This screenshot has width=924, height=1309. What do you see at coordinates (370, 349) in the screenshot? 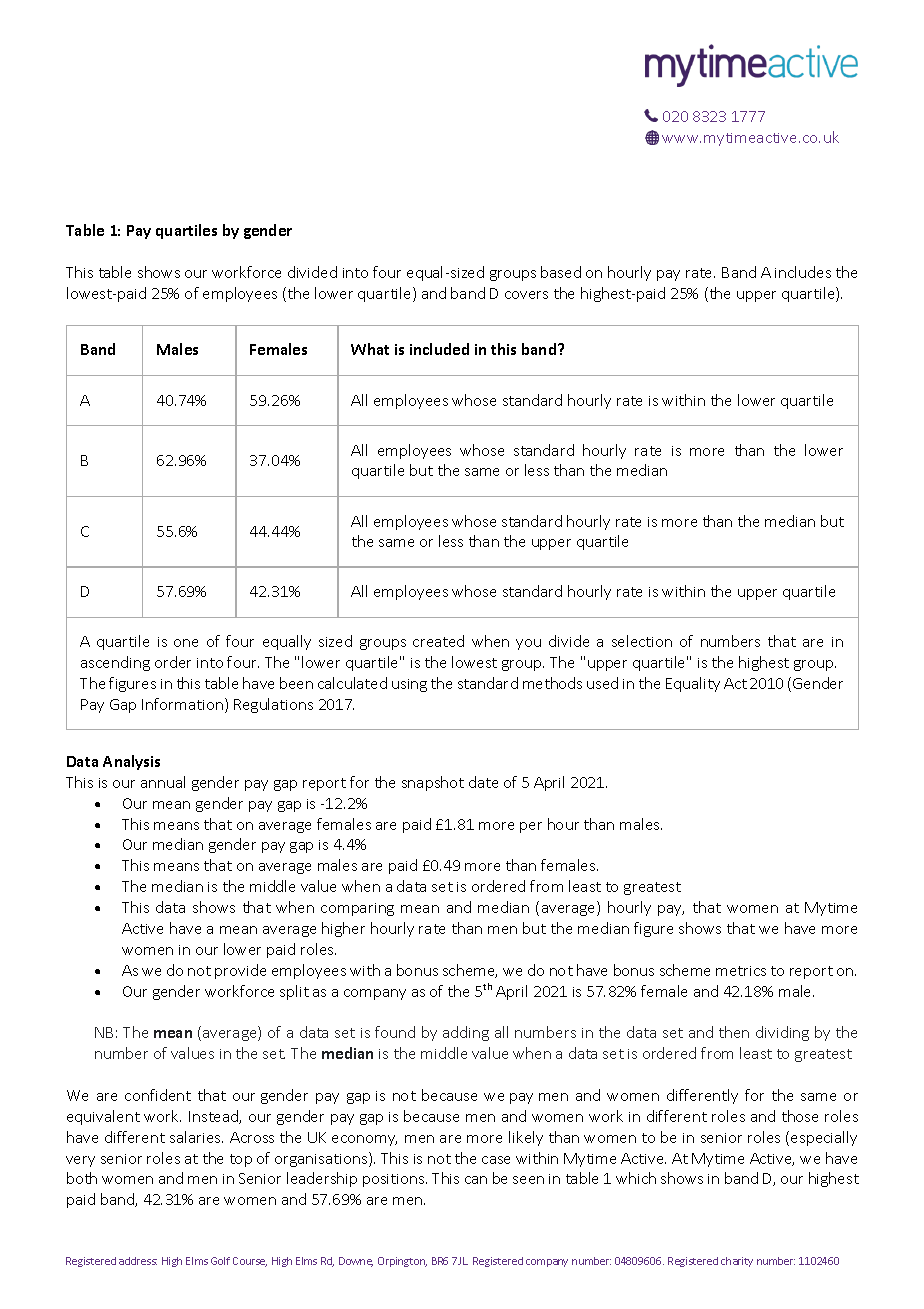
I see `What` at bounding box center [370, 349].
